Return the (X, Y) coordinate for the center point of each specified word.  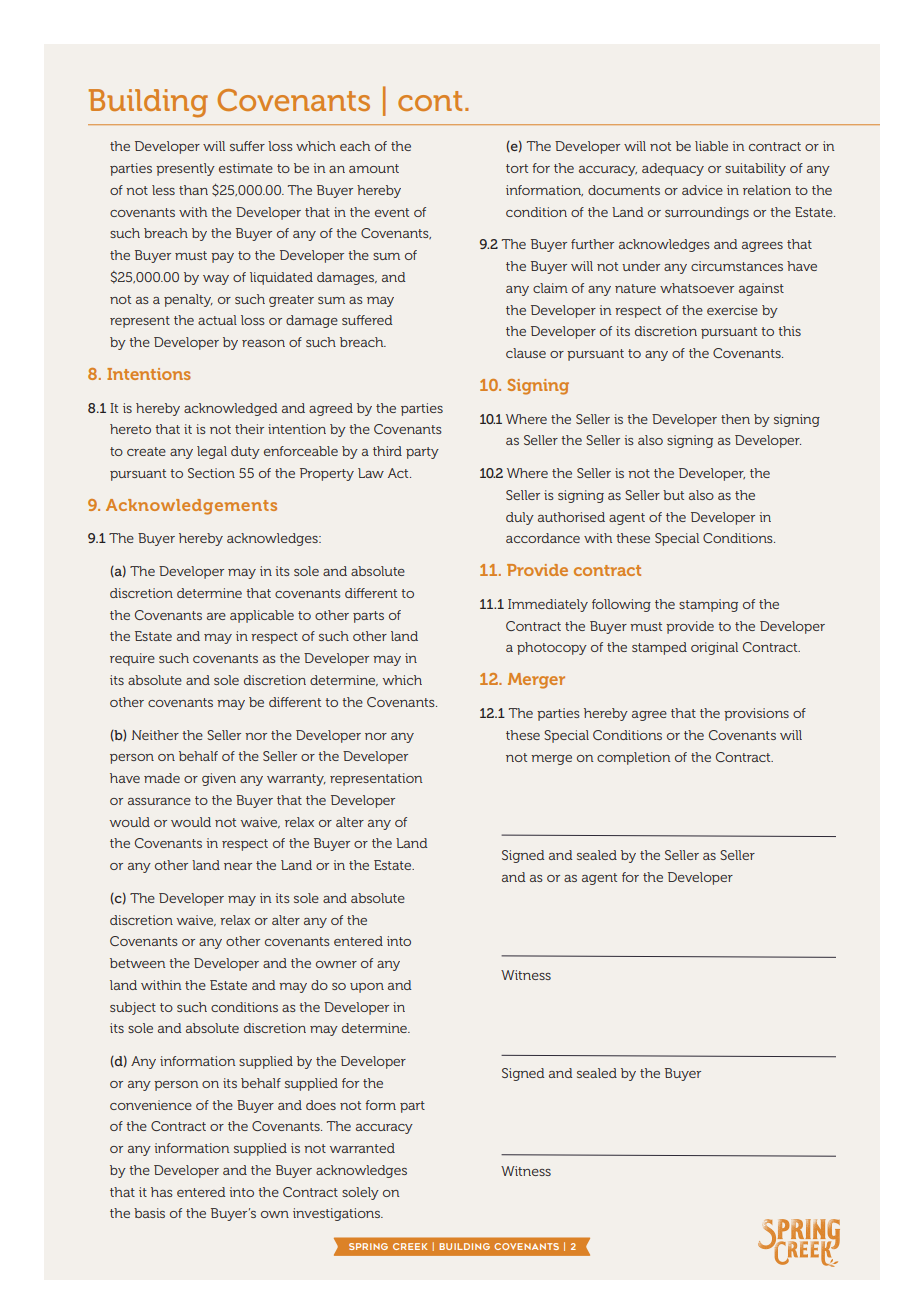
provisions (756, 714)
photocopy (552, 648)
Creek (410, 1246)
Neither (155, 735)
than (193, 190)
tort (517, 168)
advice (702, 190)
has (162, 1192)
